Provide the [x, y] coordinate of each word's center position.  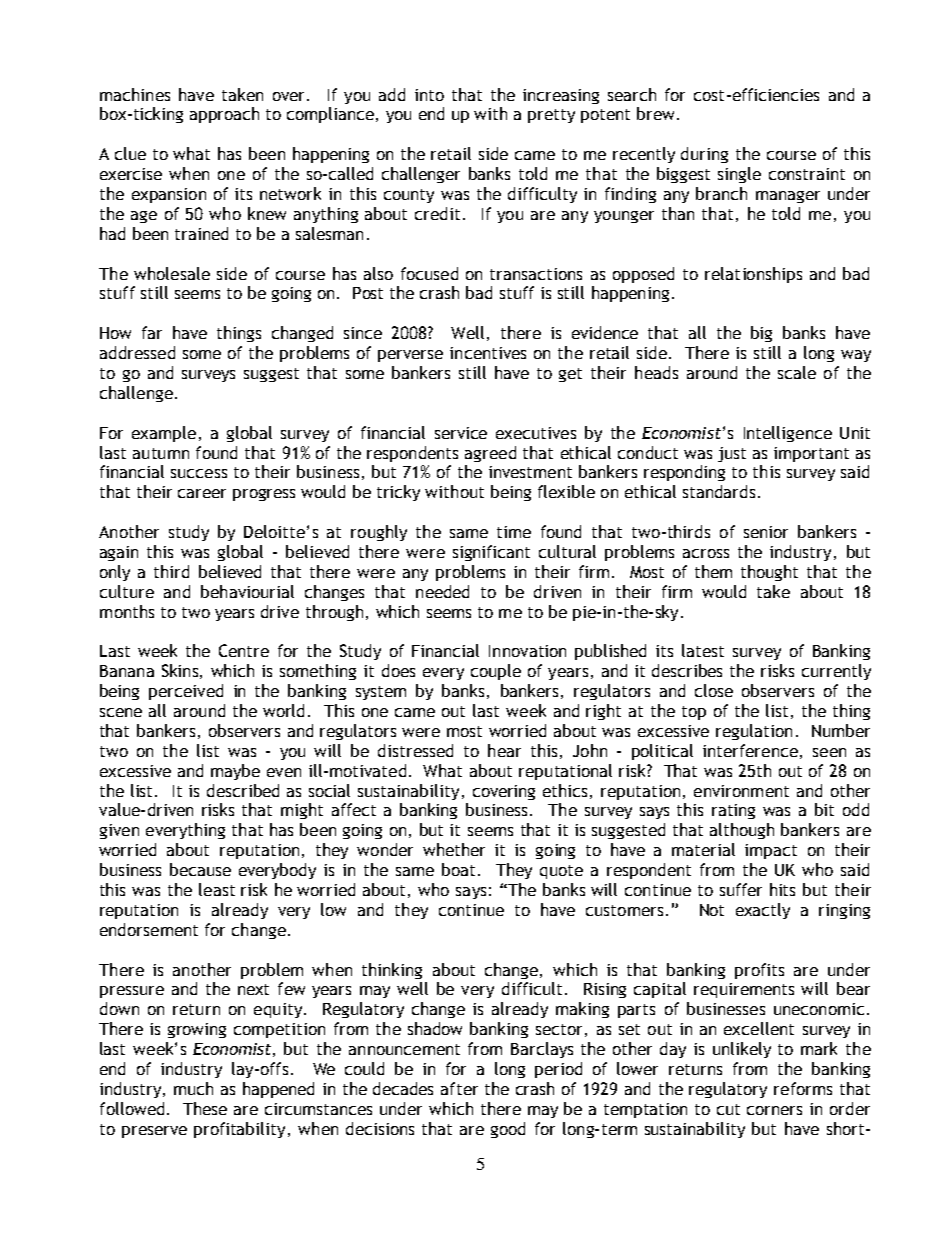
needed [442, 591]
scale [797, 372]
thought [769, 573]
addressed [137, 352]
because [200, 869]
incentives [488, 353]
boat [458, 869]
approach [224, 115]
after [459, 1088]
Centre [244, 650]
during [704, 155]
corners [774, 1110]
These [205, 1108]
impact [771, 851]
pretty [551, 116]
